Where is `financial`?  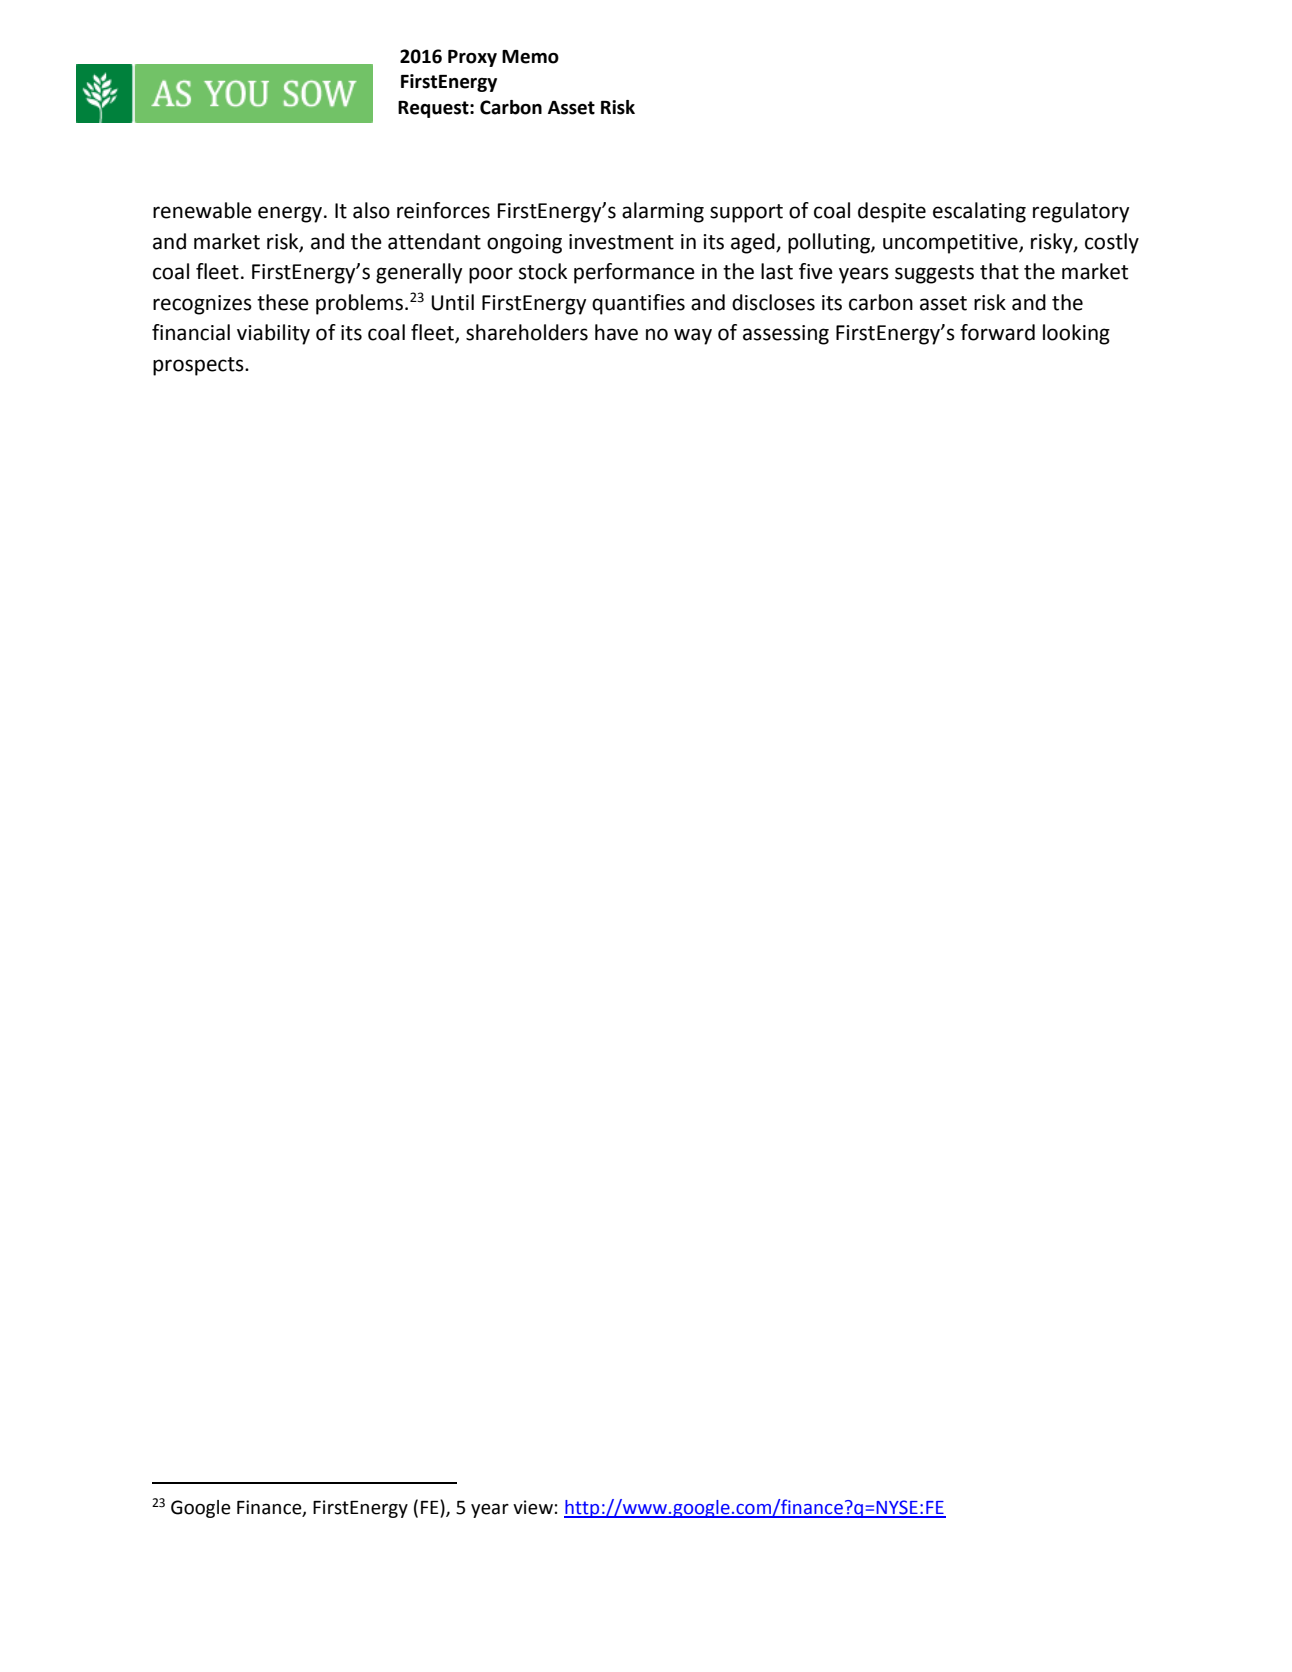
financial is located at coordinates (191, 332).
